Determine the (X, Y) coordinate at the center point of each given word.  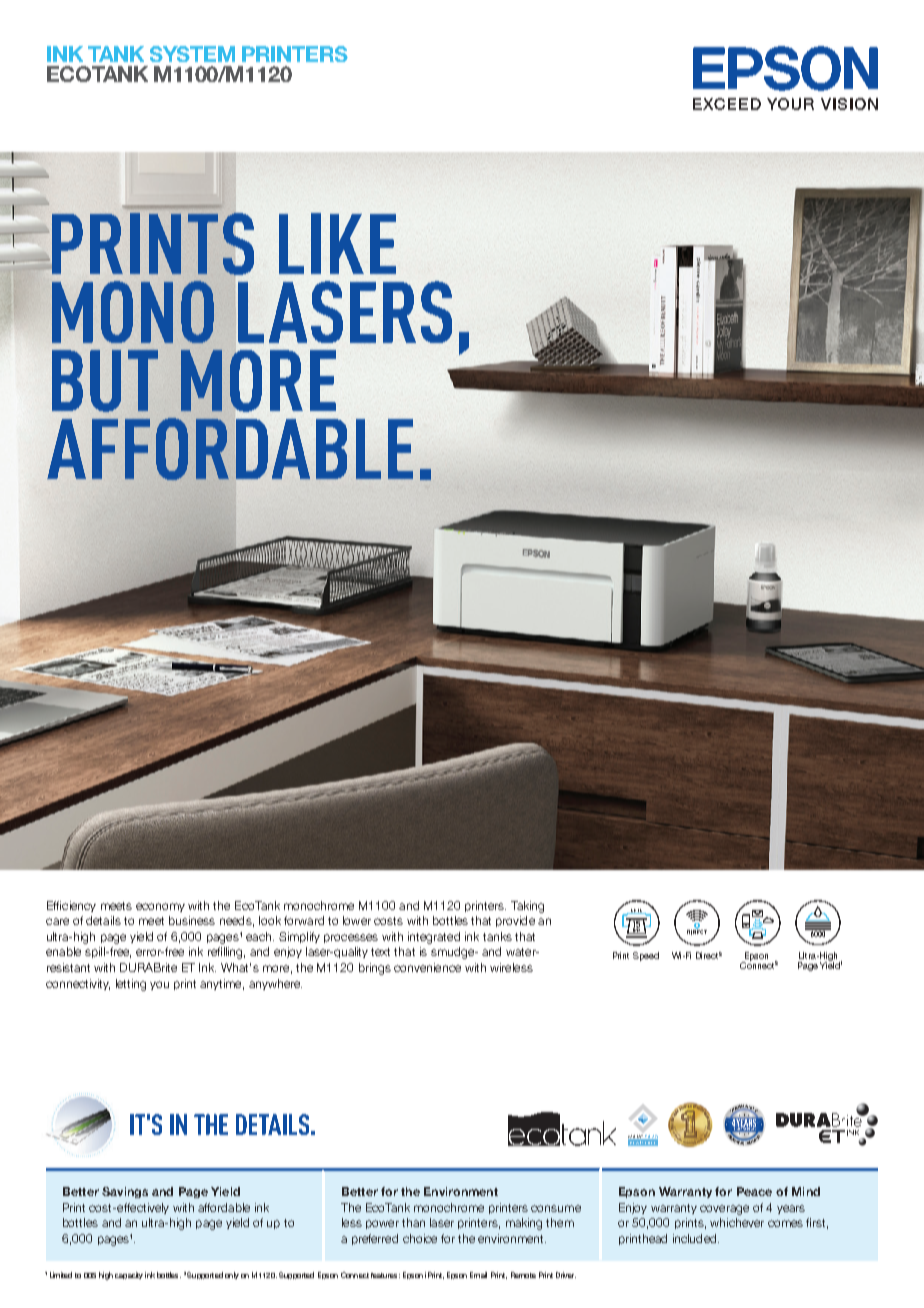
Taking (527, 907)
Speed (646, 956)
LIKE (337, 243)
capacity (129, 1275)
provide (515, 921)
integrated (434, 938)
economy (160, 907)
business (192, 920)
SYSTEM (192, 54)
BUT (105, 381)
